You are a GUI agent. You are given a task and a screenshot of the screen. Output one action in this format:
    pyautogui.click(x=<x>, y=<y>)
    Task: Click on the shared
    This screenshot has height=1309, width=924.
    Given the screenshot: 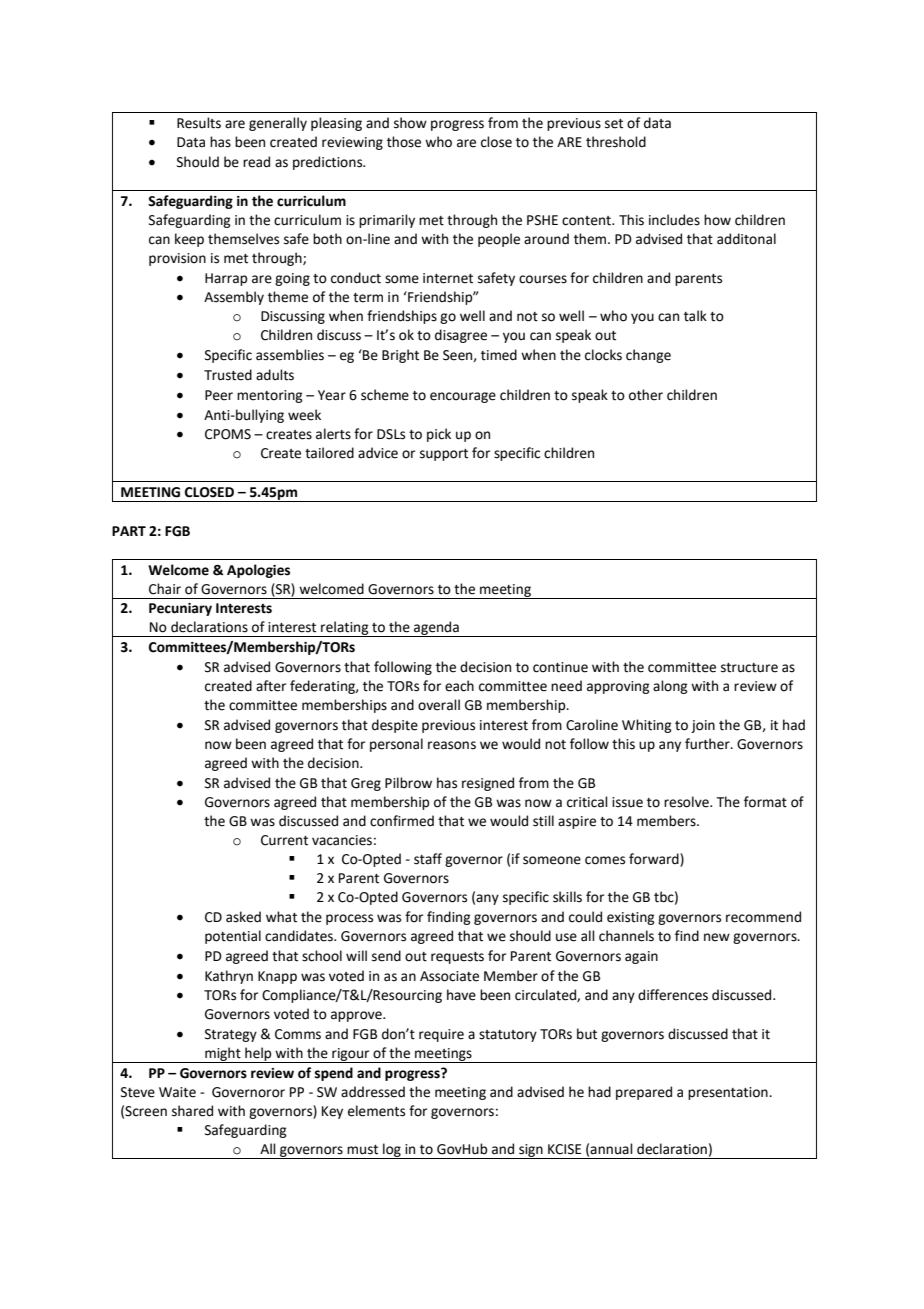 What is the action you would take?
    pyautogui.click(x=192, y=1111)
